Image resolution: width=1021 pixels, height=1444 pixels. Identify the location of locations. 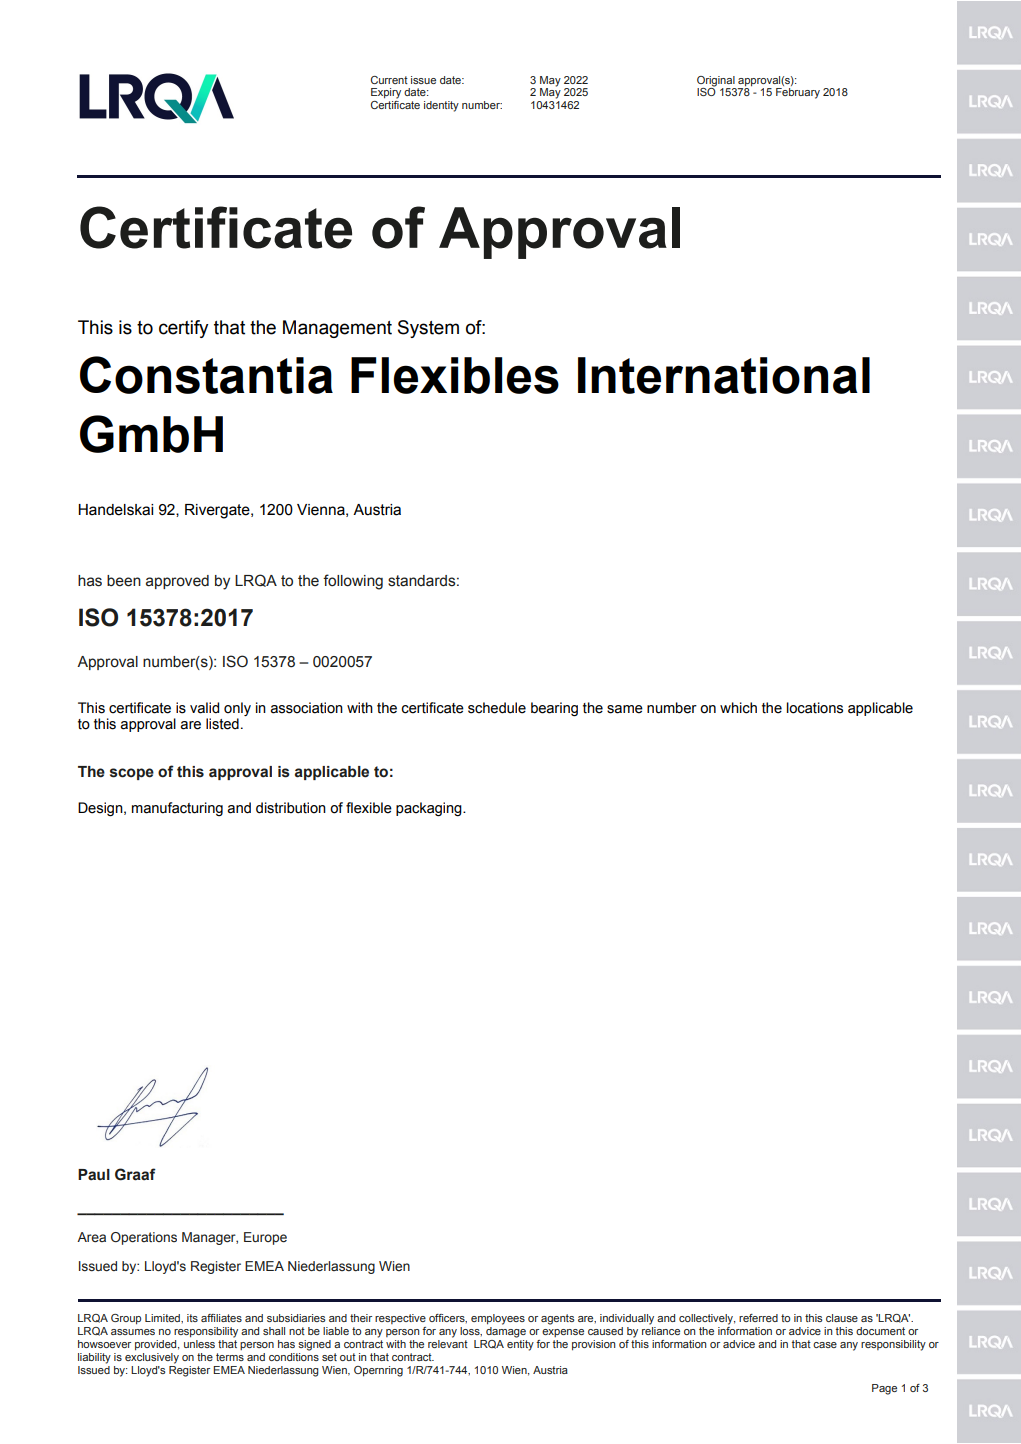
(815, 708).
